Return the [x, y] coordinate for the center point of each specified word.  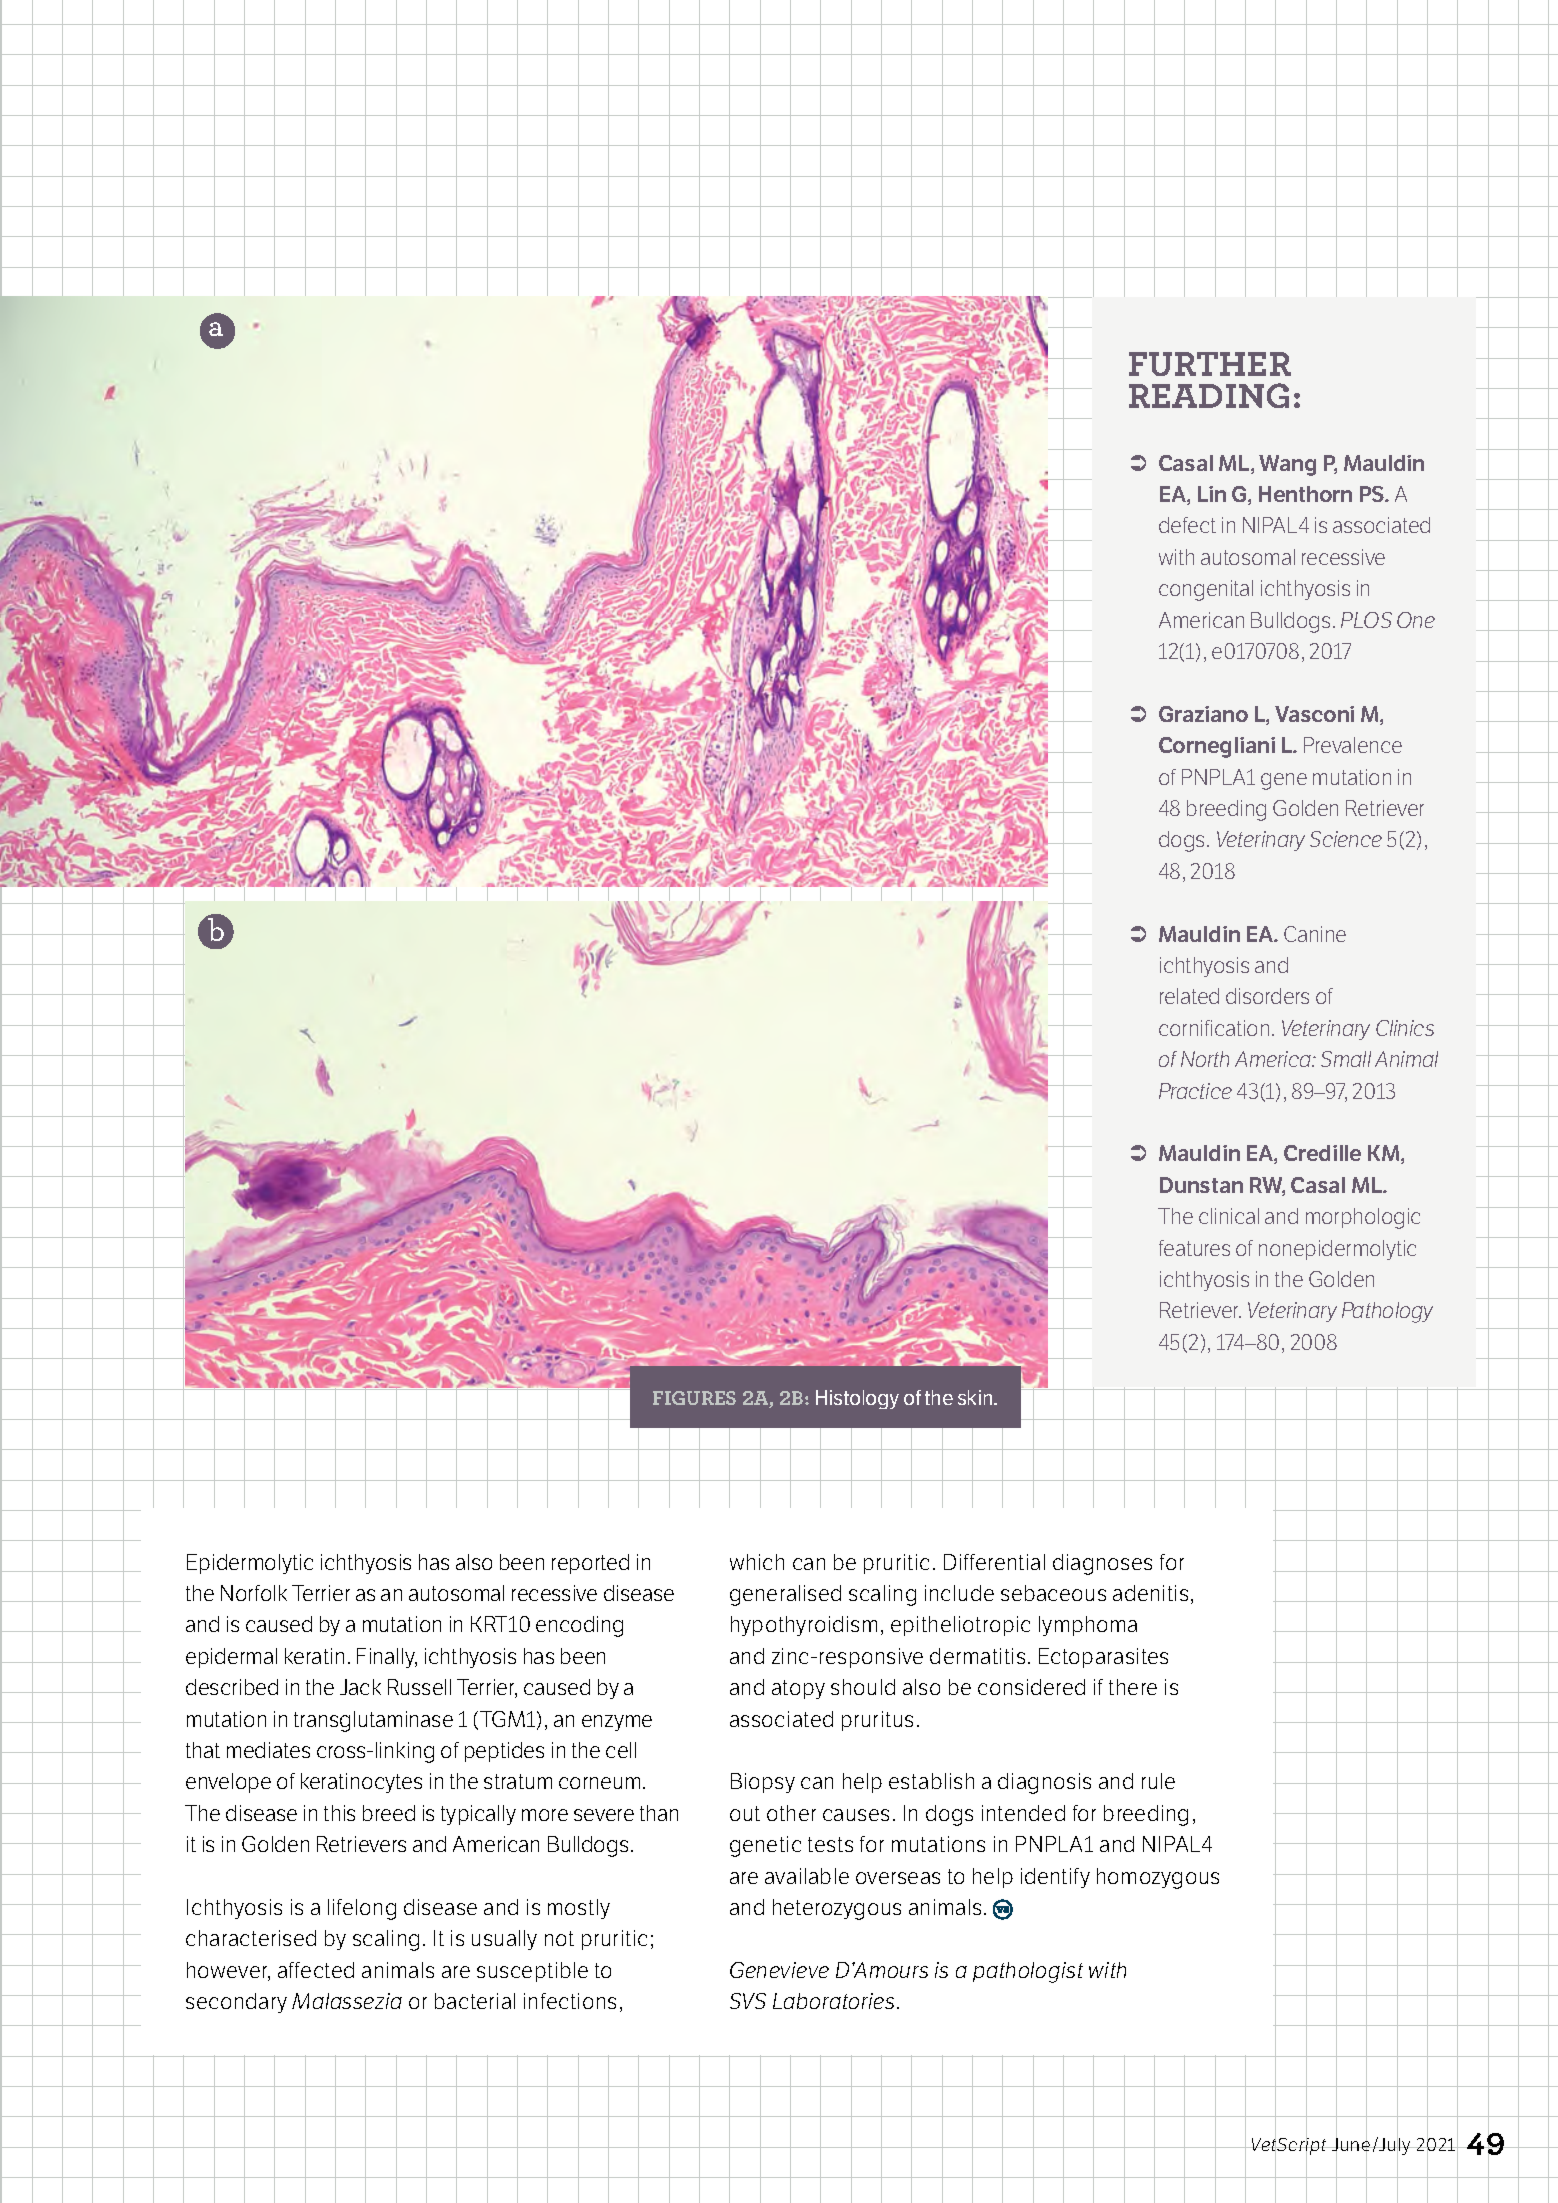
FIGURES [694, 1398]
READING [1209, 395]
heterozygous [837, 1909]
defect [1187, 525]
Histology [857, 1399]
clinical [1229, 1216]
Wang [1287, 465]
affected [316, 1970]
